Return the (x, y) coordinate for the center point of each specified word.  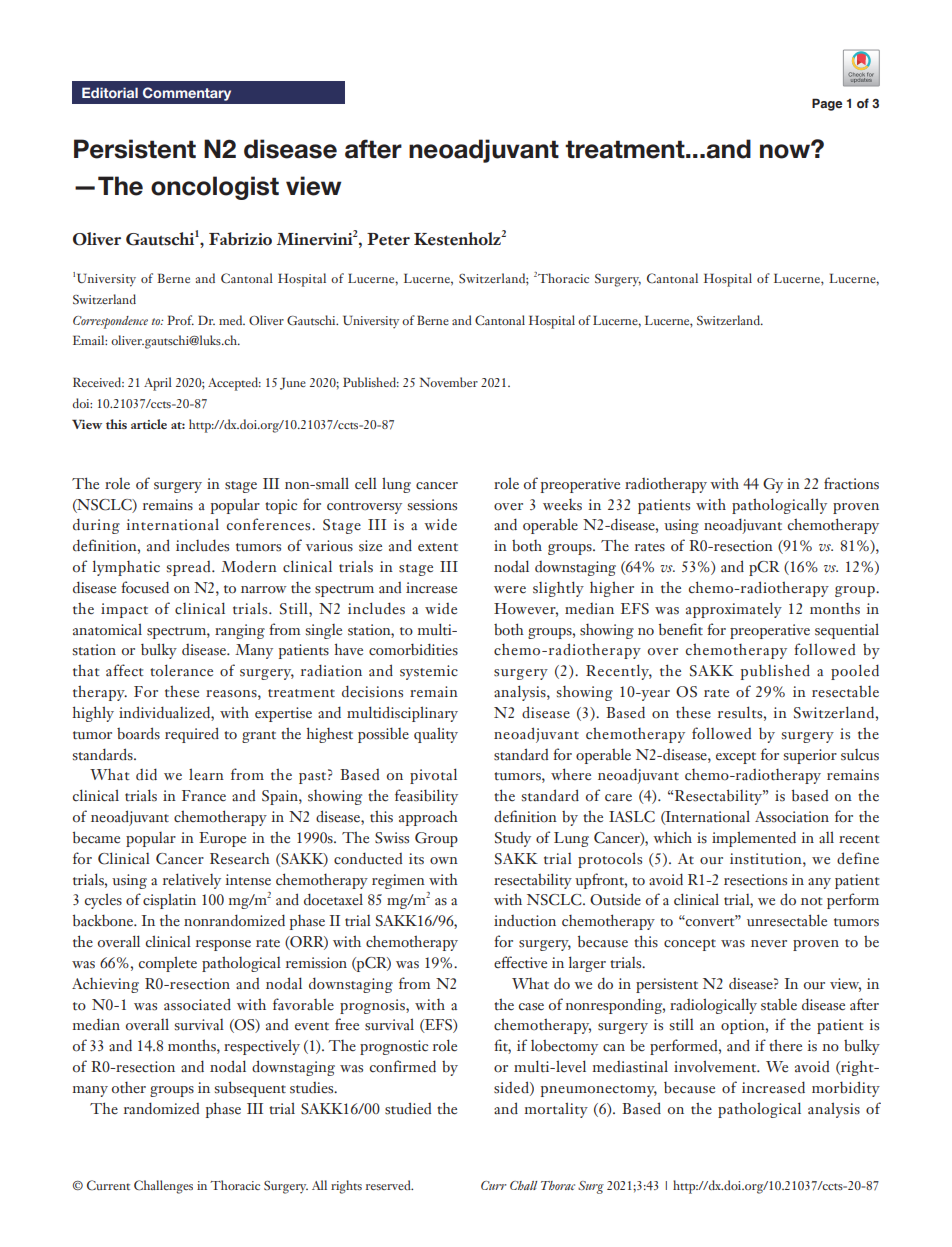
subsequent (250, 1089)
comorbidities (413, 649)
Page (827, 104)
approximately (734, 610)
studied (408, 1108)
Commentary (187, 94)
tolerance (181, 670)
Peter (388, 239)
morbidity (846, 1089)
